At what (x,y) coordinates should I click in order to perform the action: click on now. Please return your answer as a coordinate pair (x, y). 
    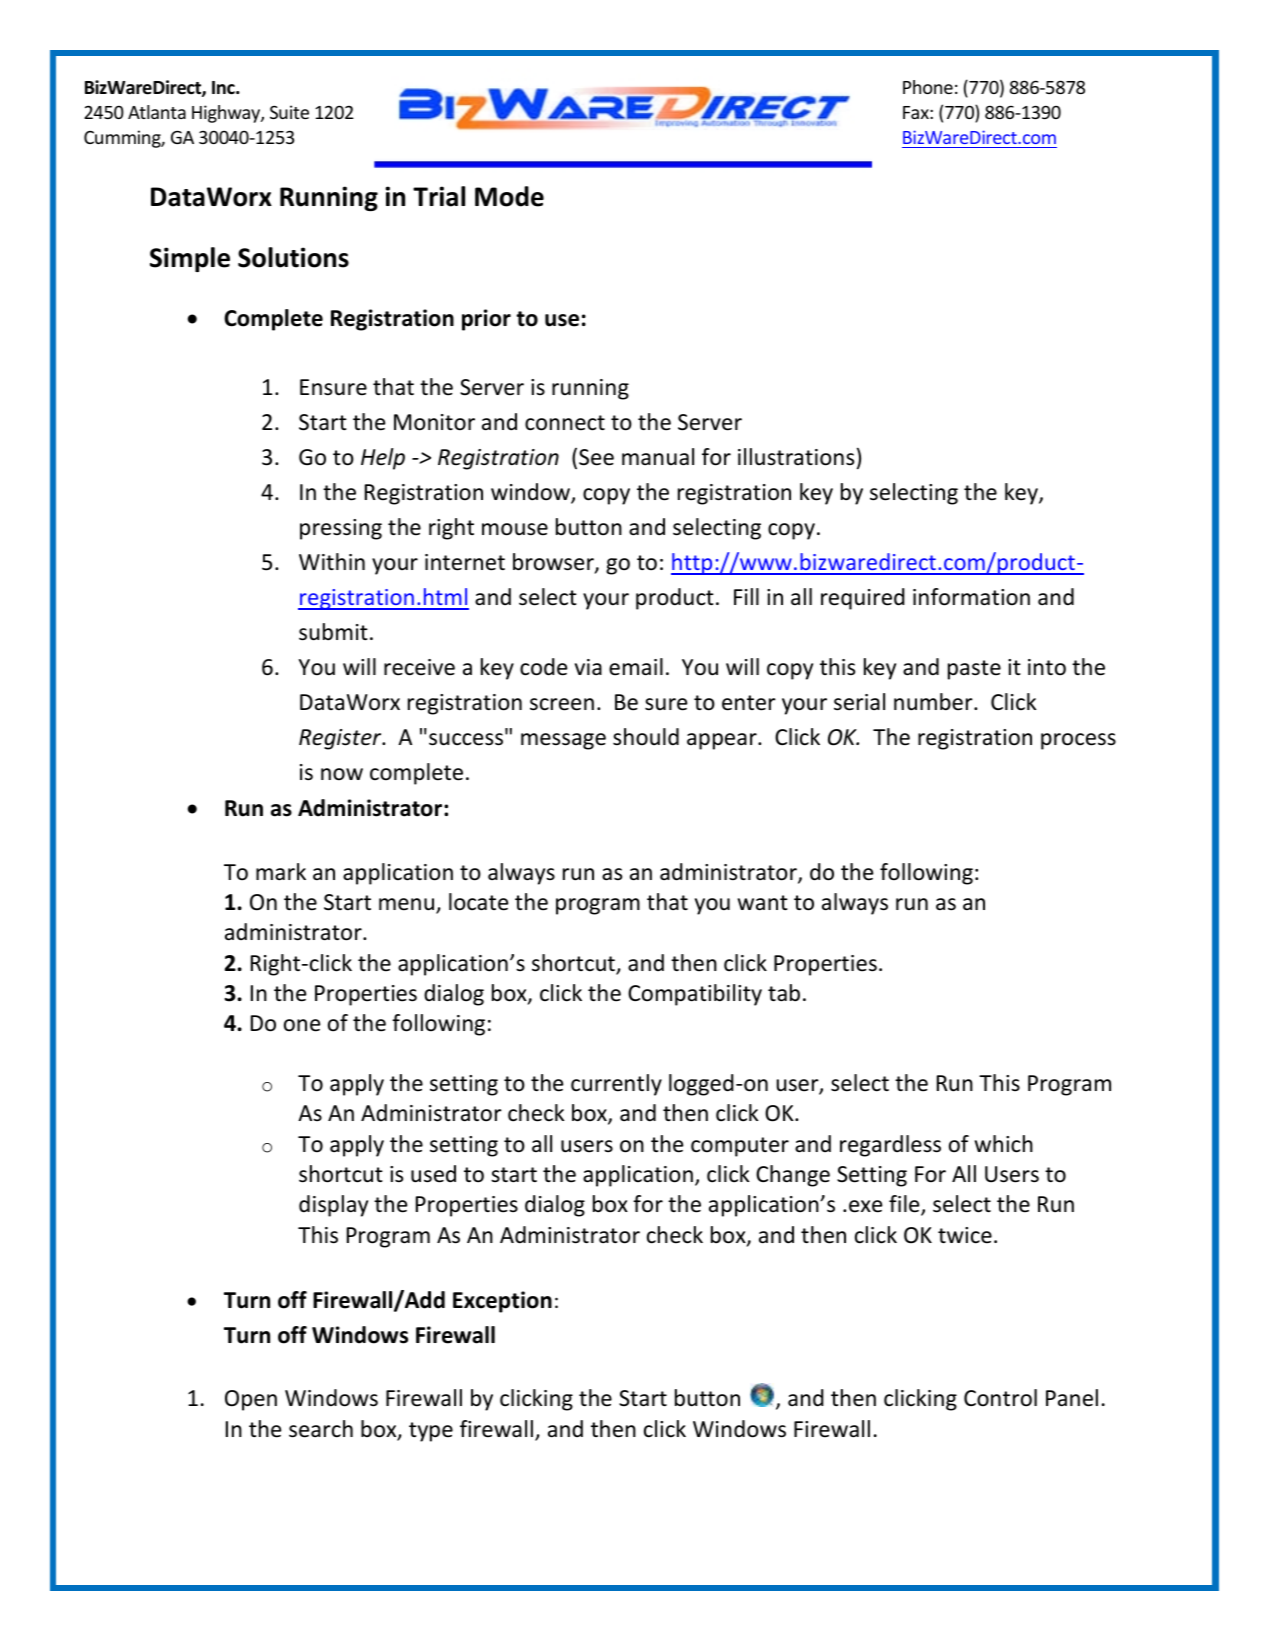
    Looking at the image, I should click on (342, 774).
